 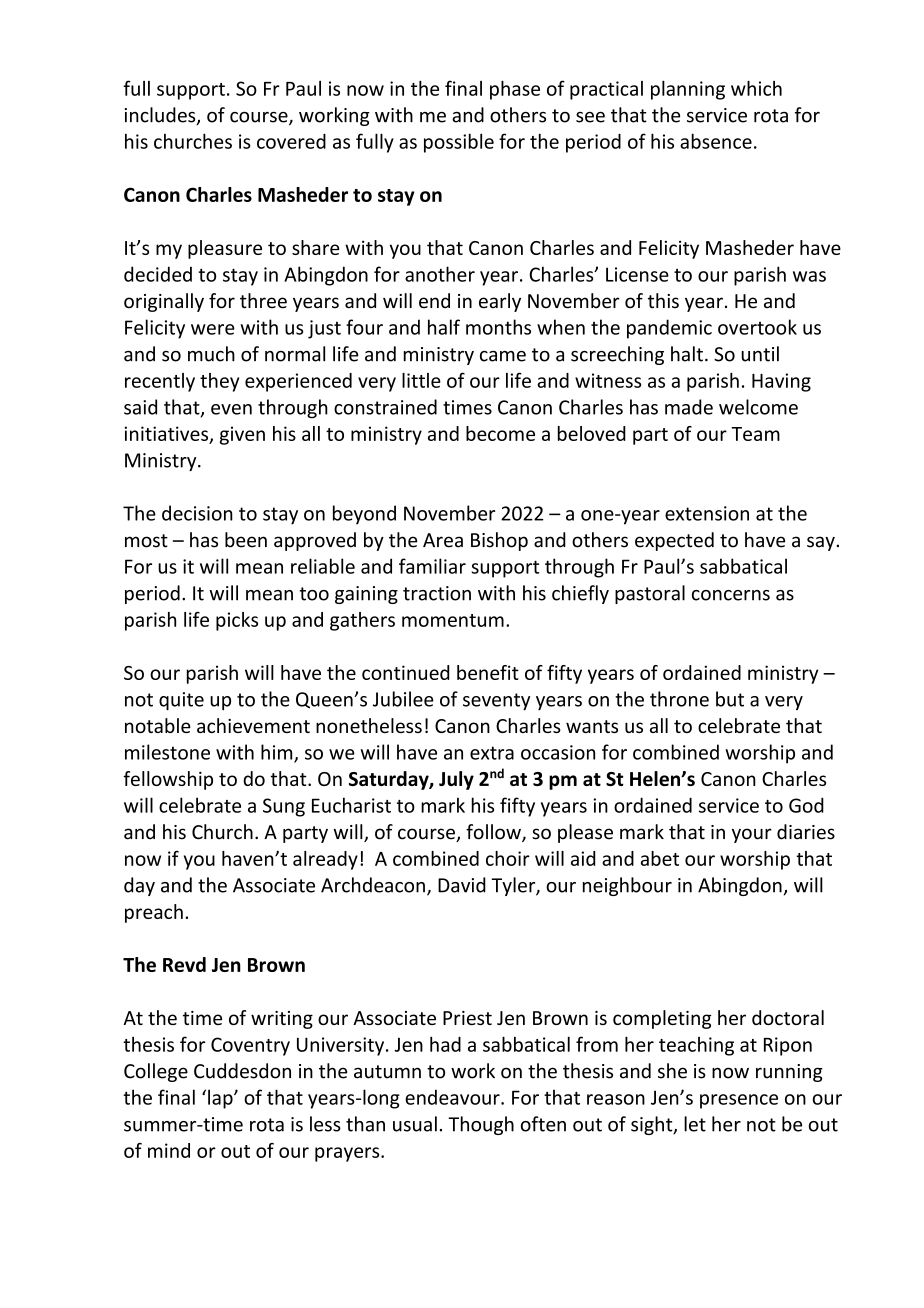 What do you see at coordinates (456, 780) in the screenshot?
I see `July` at bounding box center [456, 780].
